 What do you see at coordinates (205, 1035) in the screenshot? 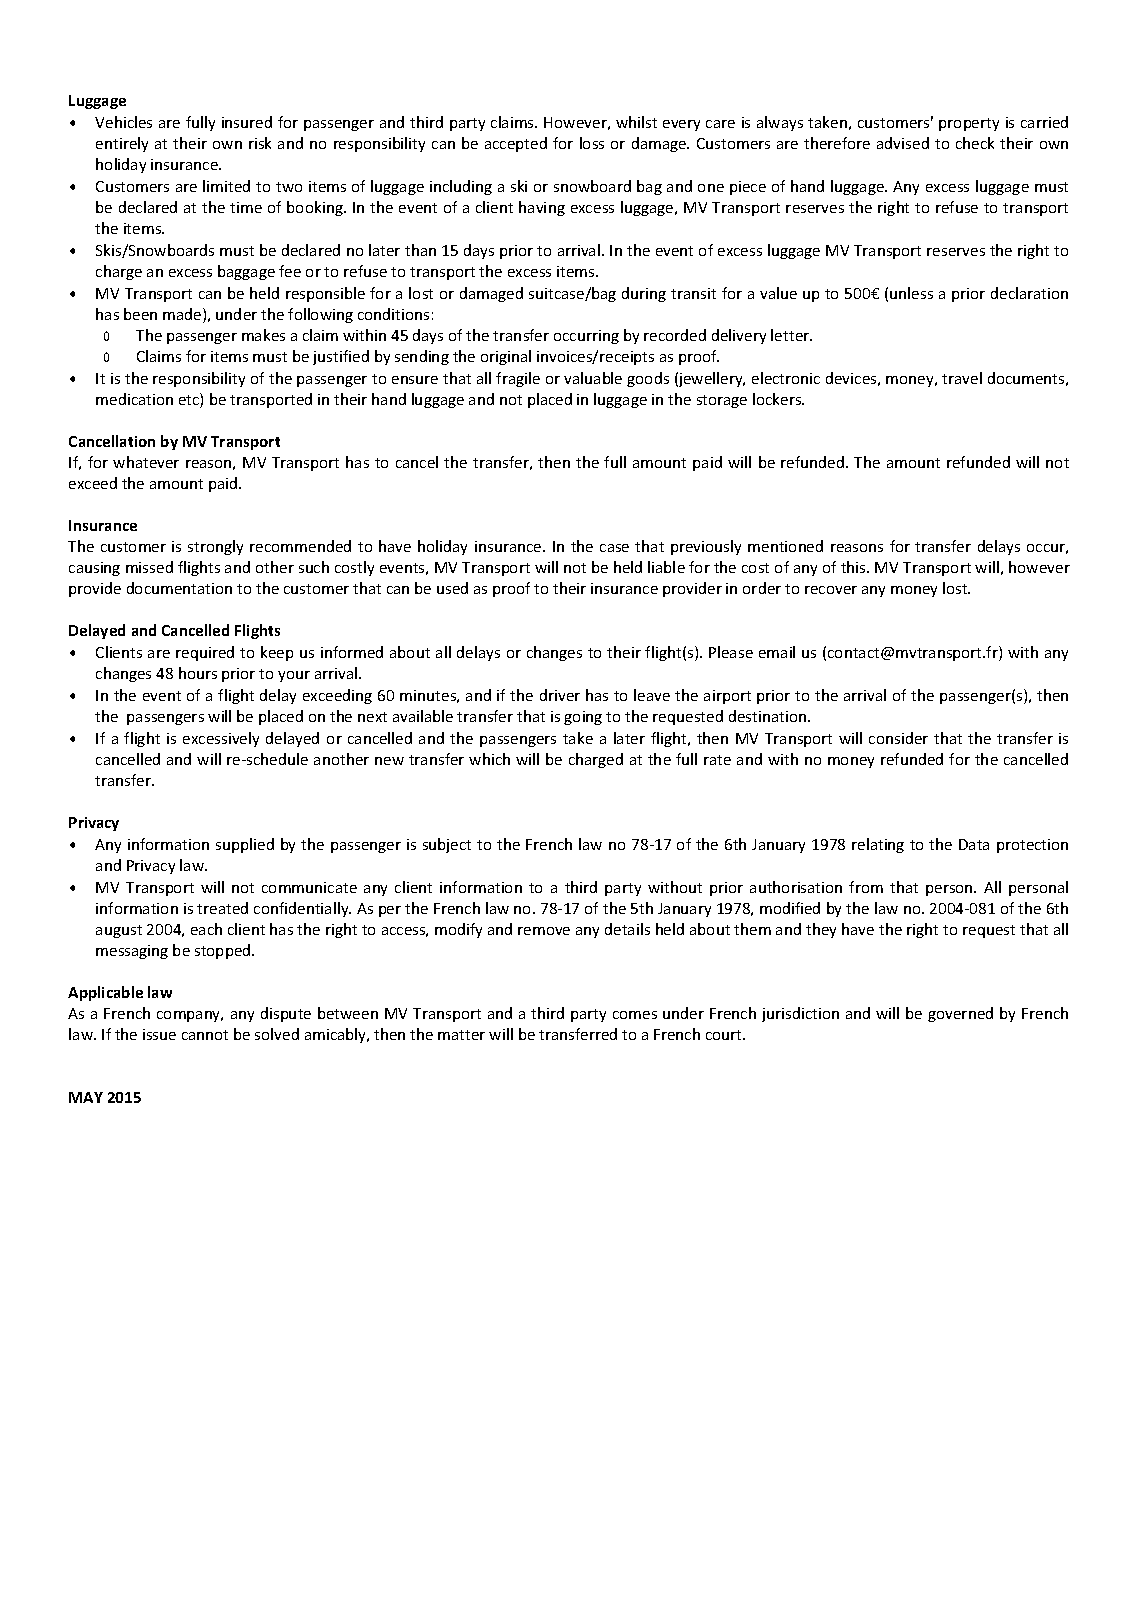
I see `cannot` at bounding box center [205, 1035].
